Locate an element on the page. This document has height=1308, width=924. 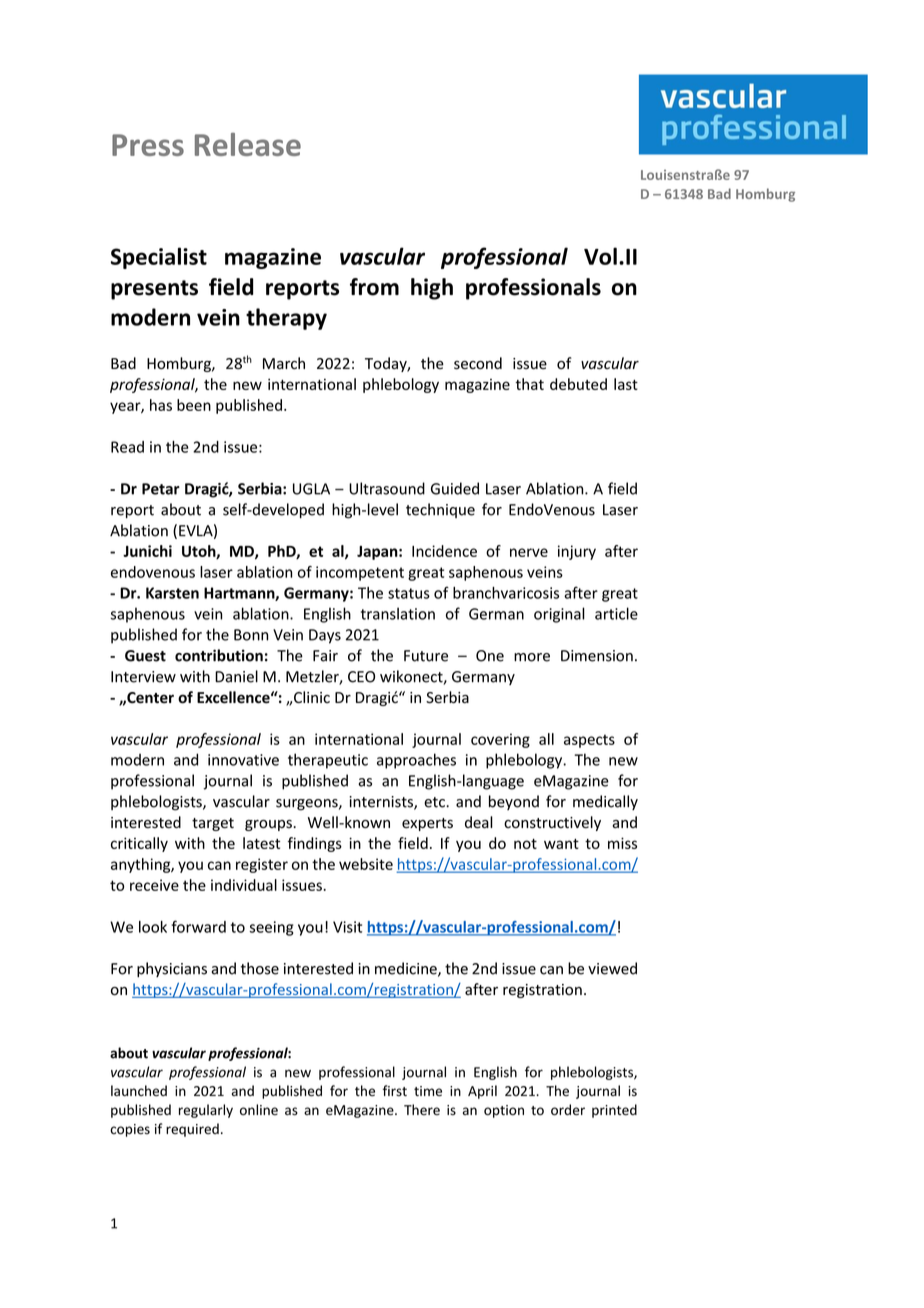
website is located at coordinates (366, 864).
